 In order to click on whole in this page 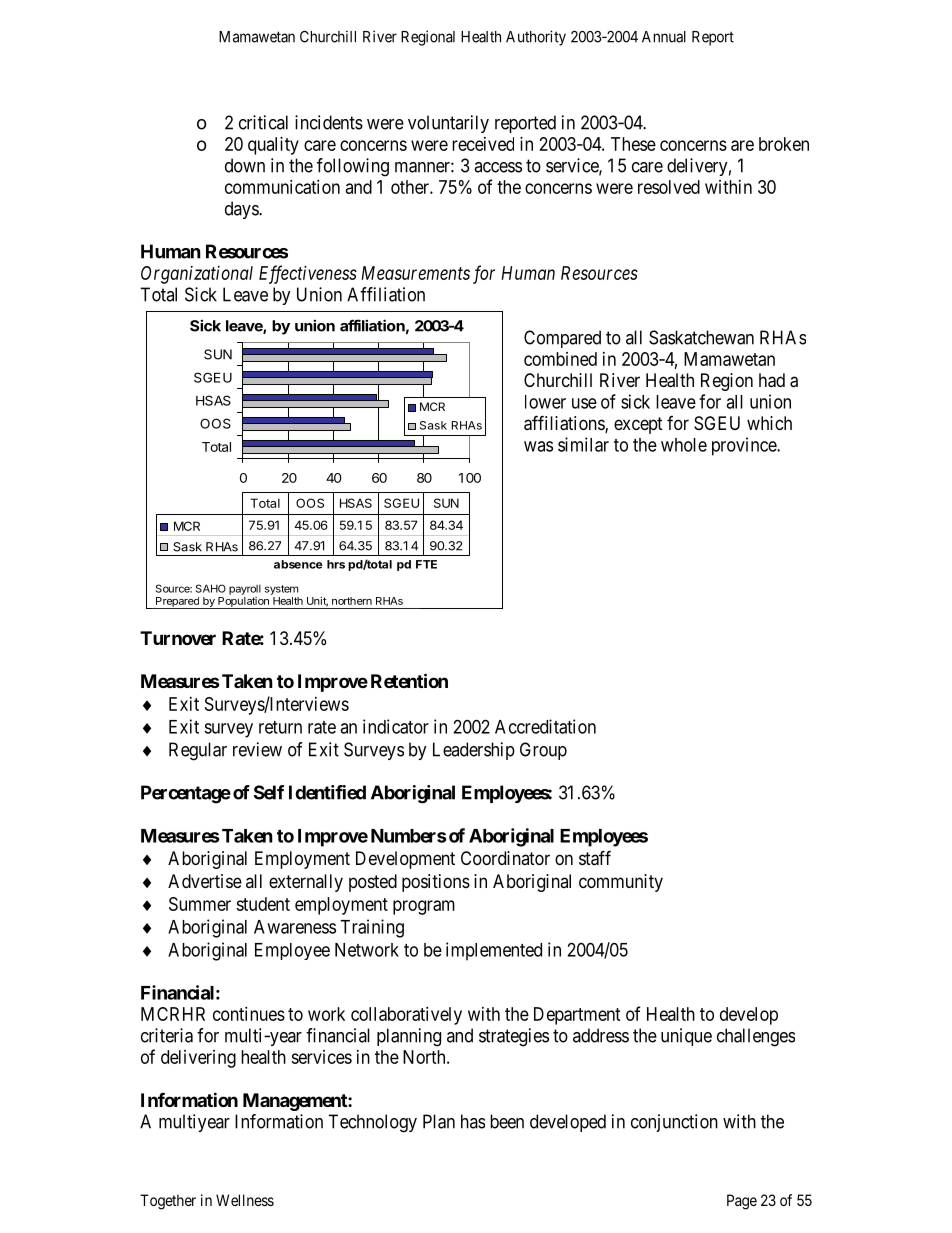, I will do `click(684, 445)`.
